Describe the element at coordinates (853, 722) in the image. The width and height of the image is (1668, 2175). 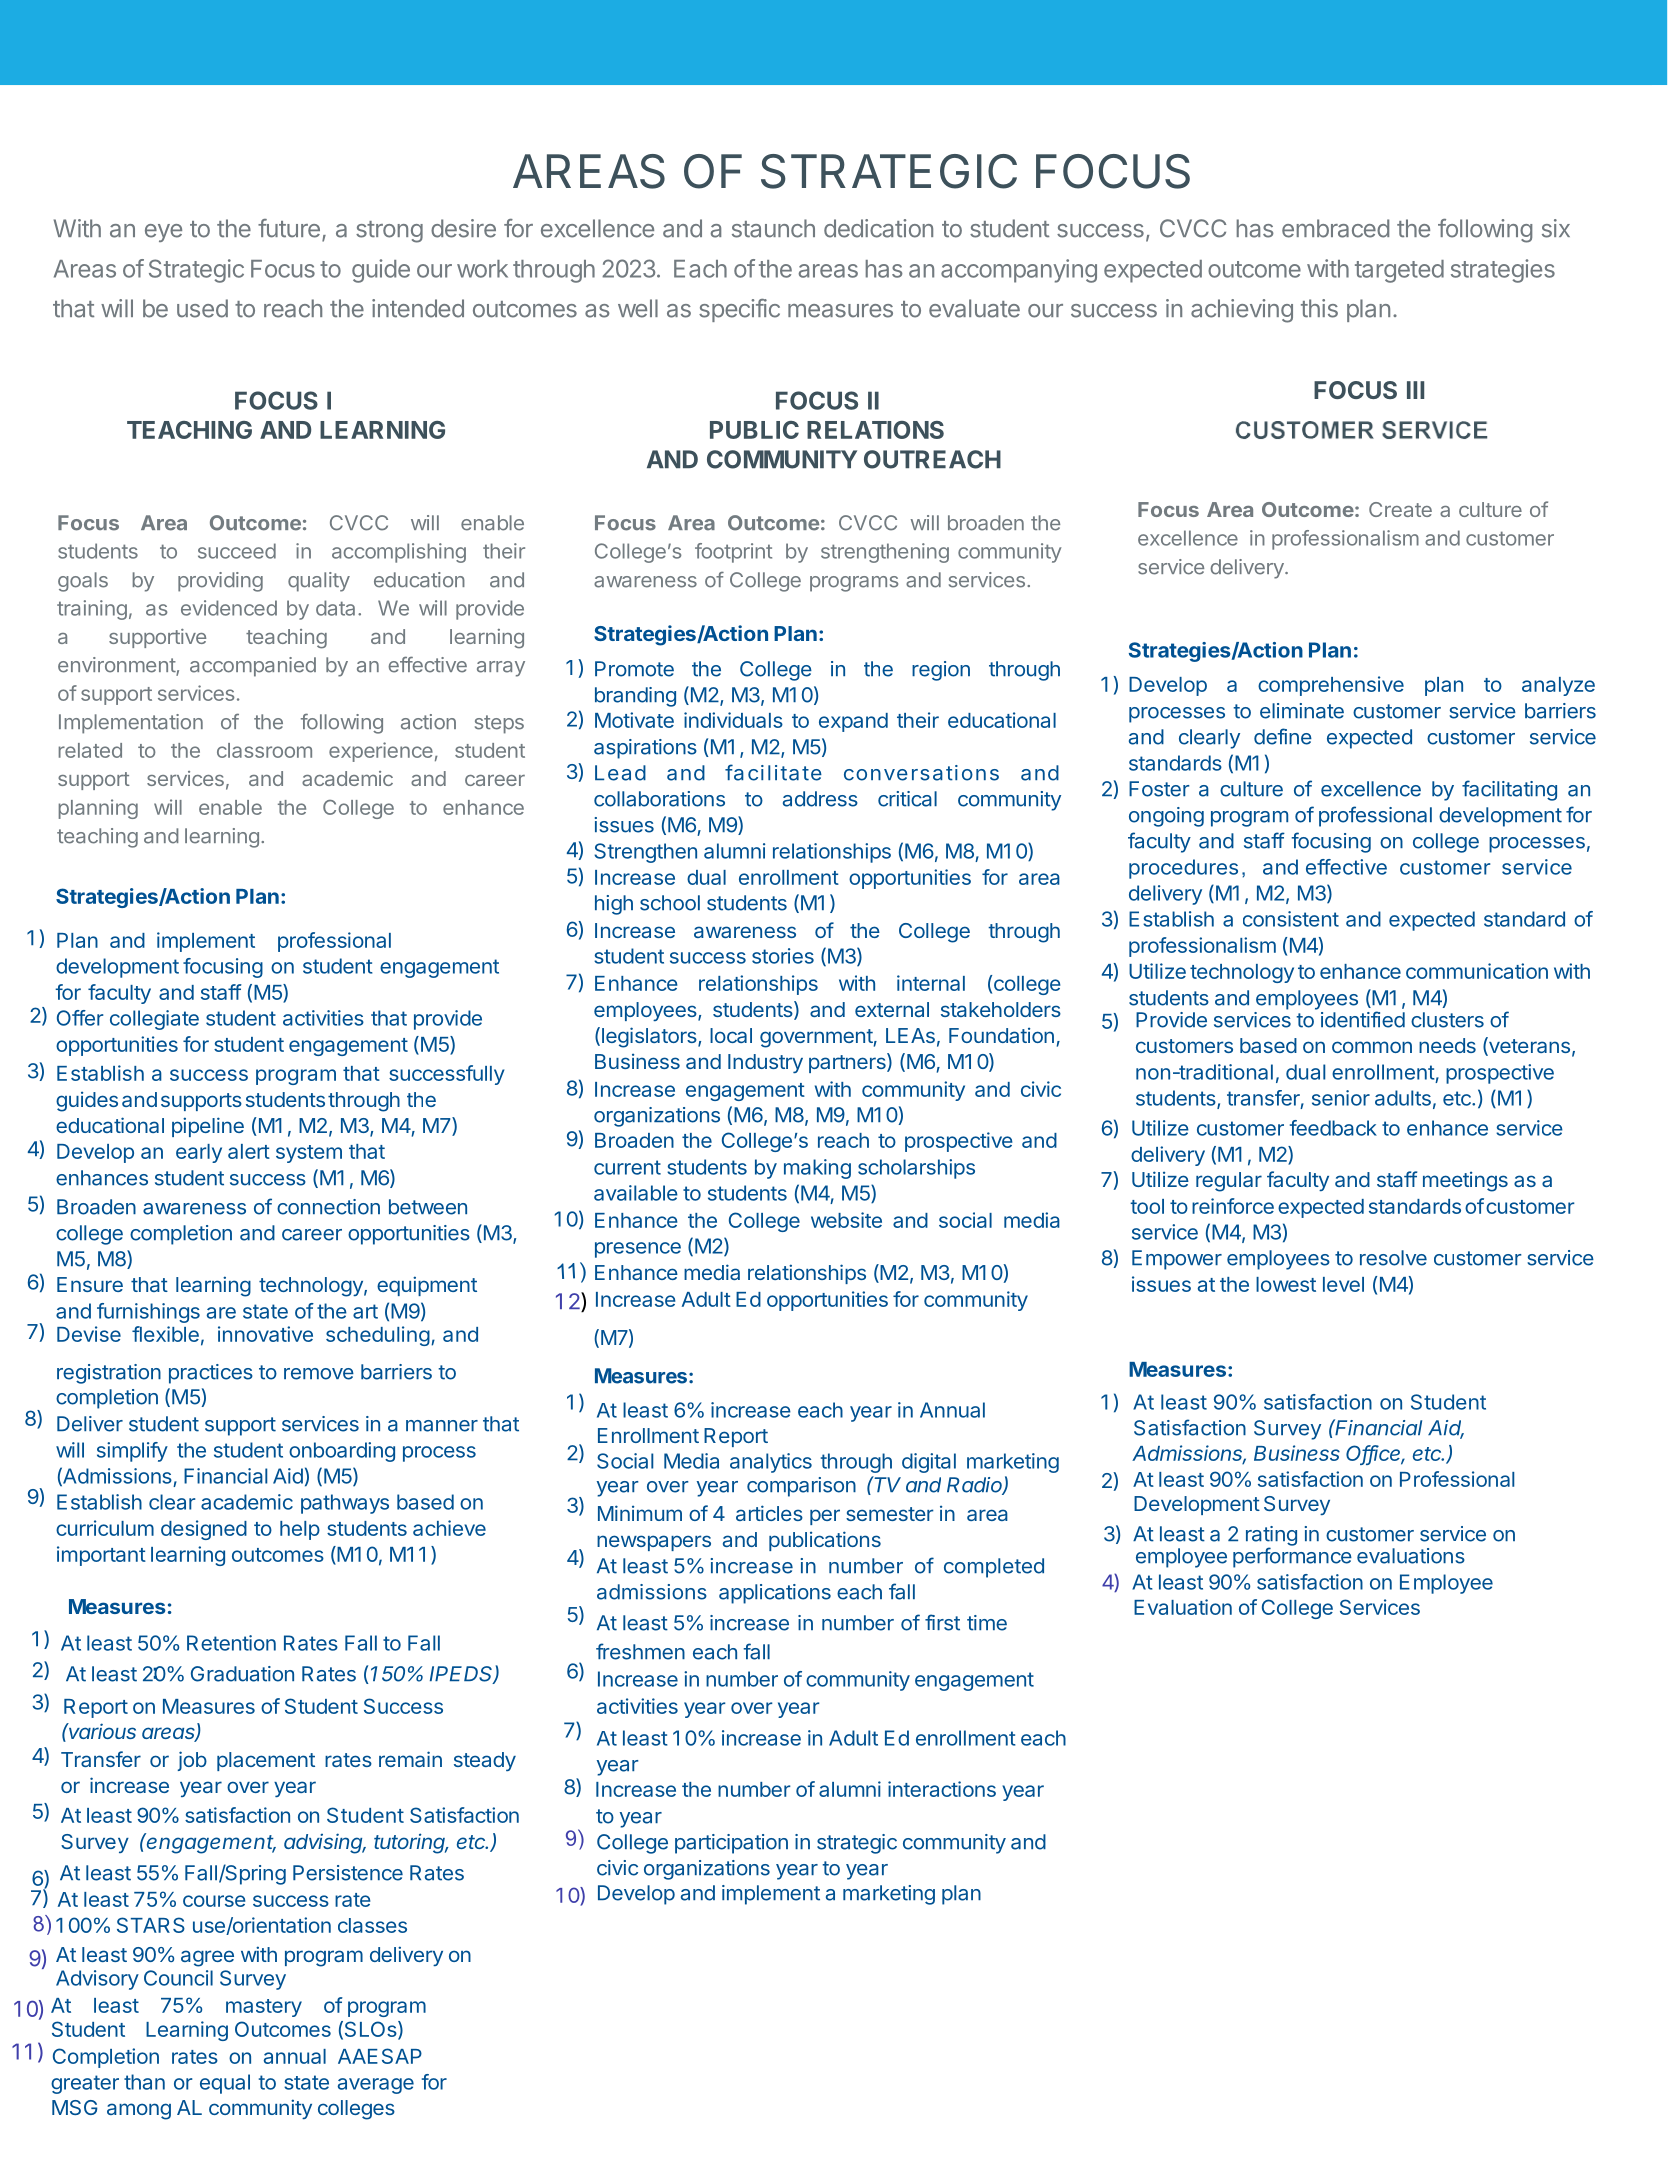
I see `expand` at that location.
